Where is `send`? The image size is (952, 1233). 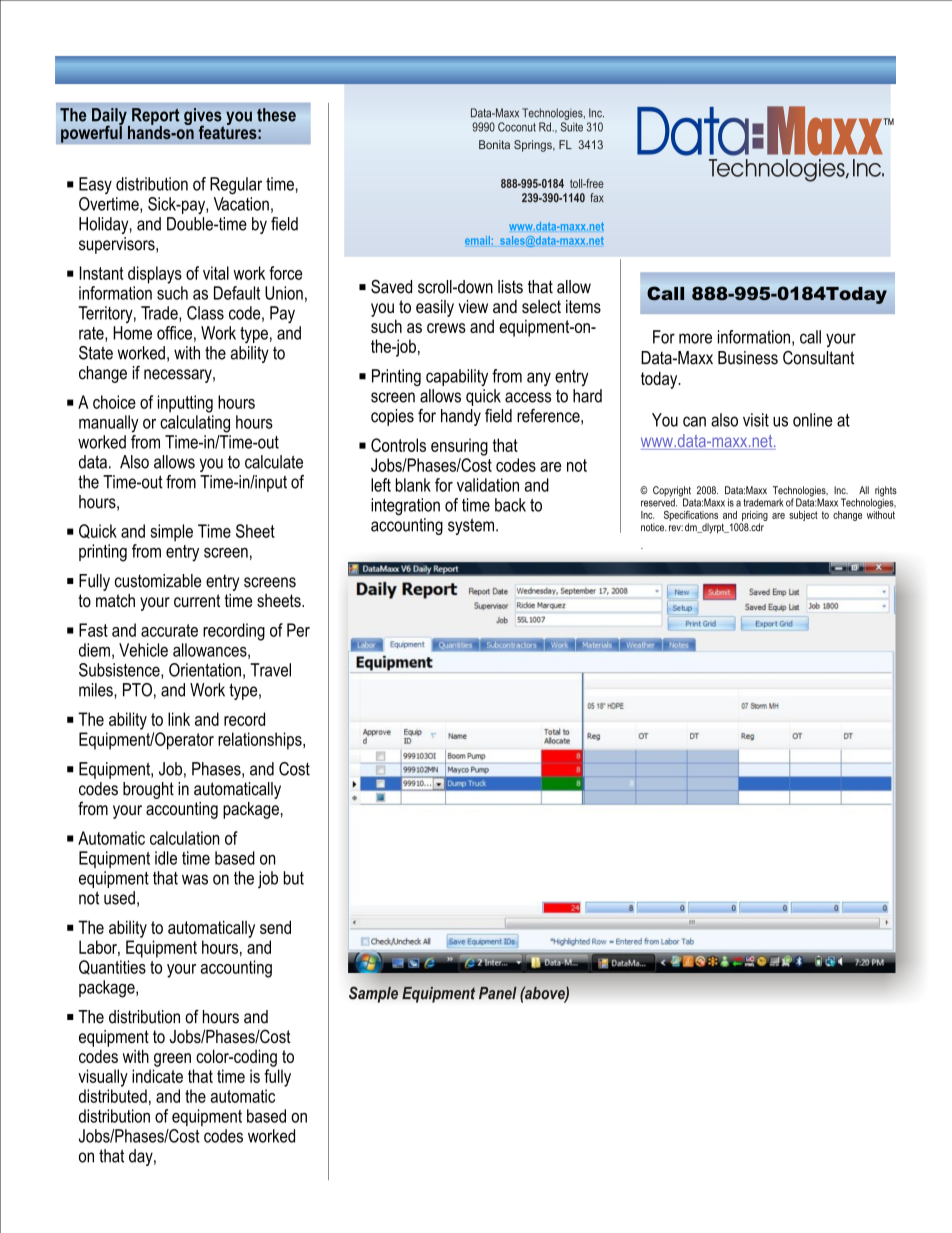
send is located at coordinates (275, 927).
